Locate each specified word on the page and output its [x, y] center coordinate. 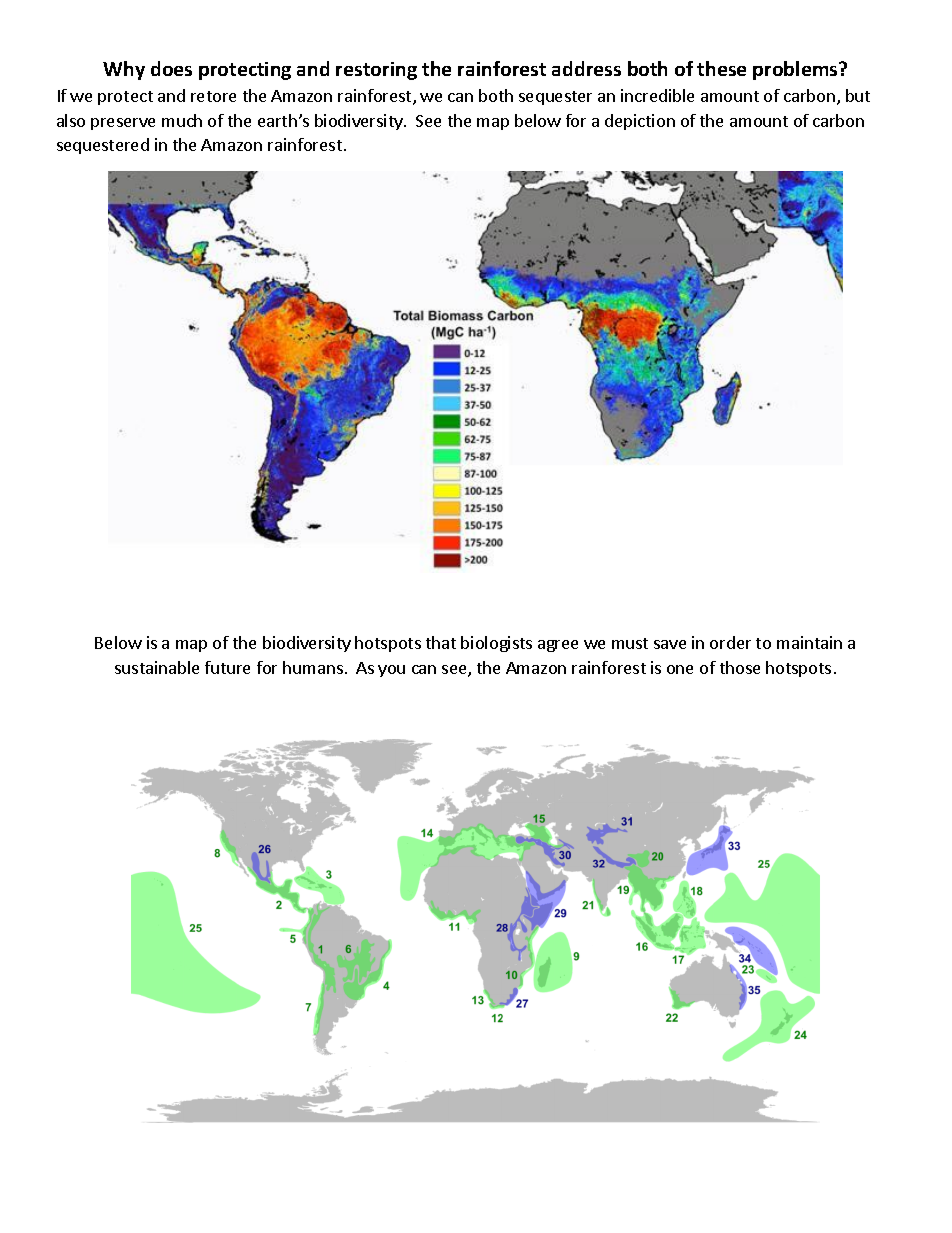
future [227, 667]
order [730, 642]
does [171, 68]
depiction [640, 122]
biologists [496, 644]
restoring [376, 71]
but [858, 95]
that [441, 642]
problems [796, 70]
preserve [123, 124]
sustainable [157, 667]
